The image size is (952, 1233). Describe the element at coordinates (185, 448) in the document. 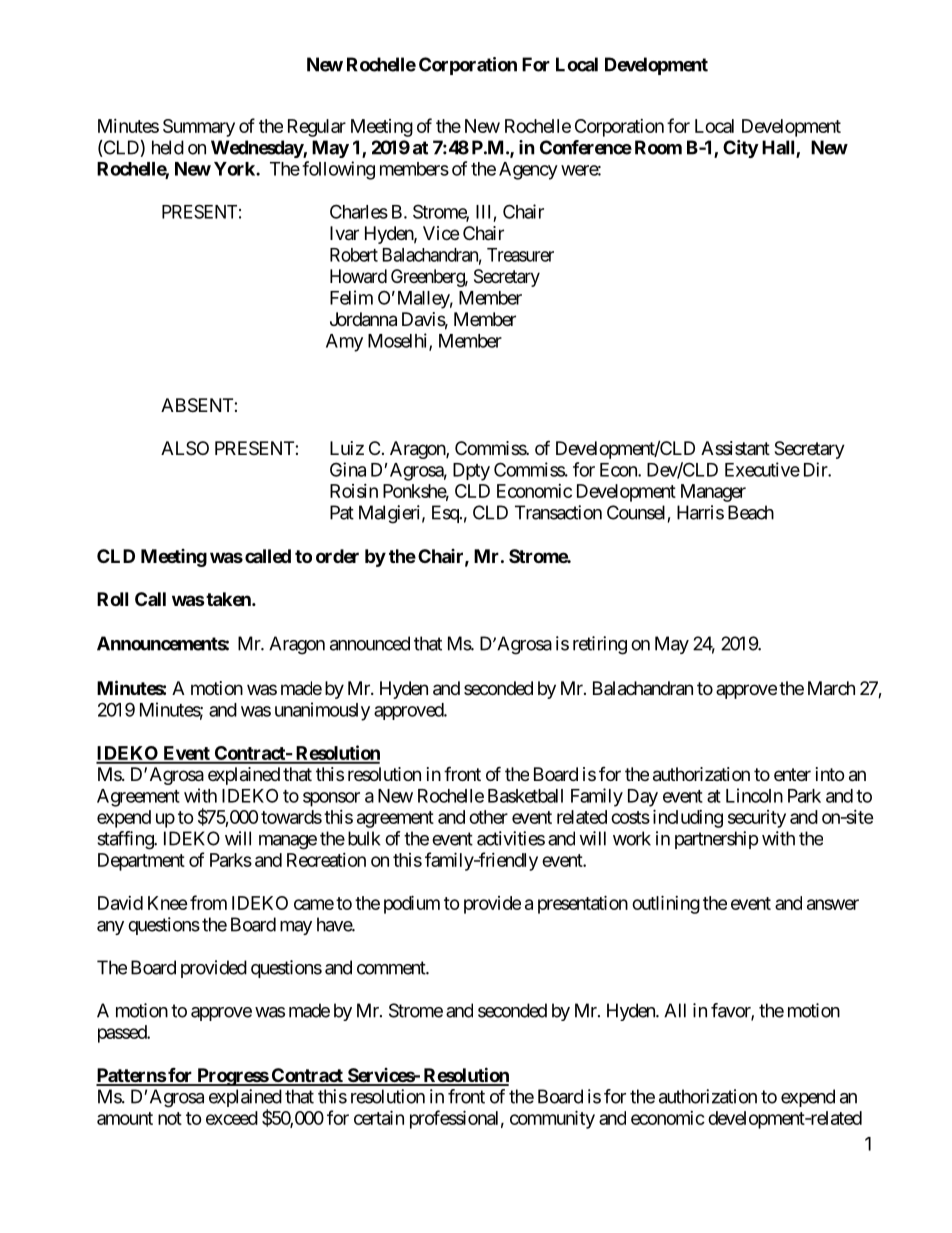

I see `ALSO` at that location.
